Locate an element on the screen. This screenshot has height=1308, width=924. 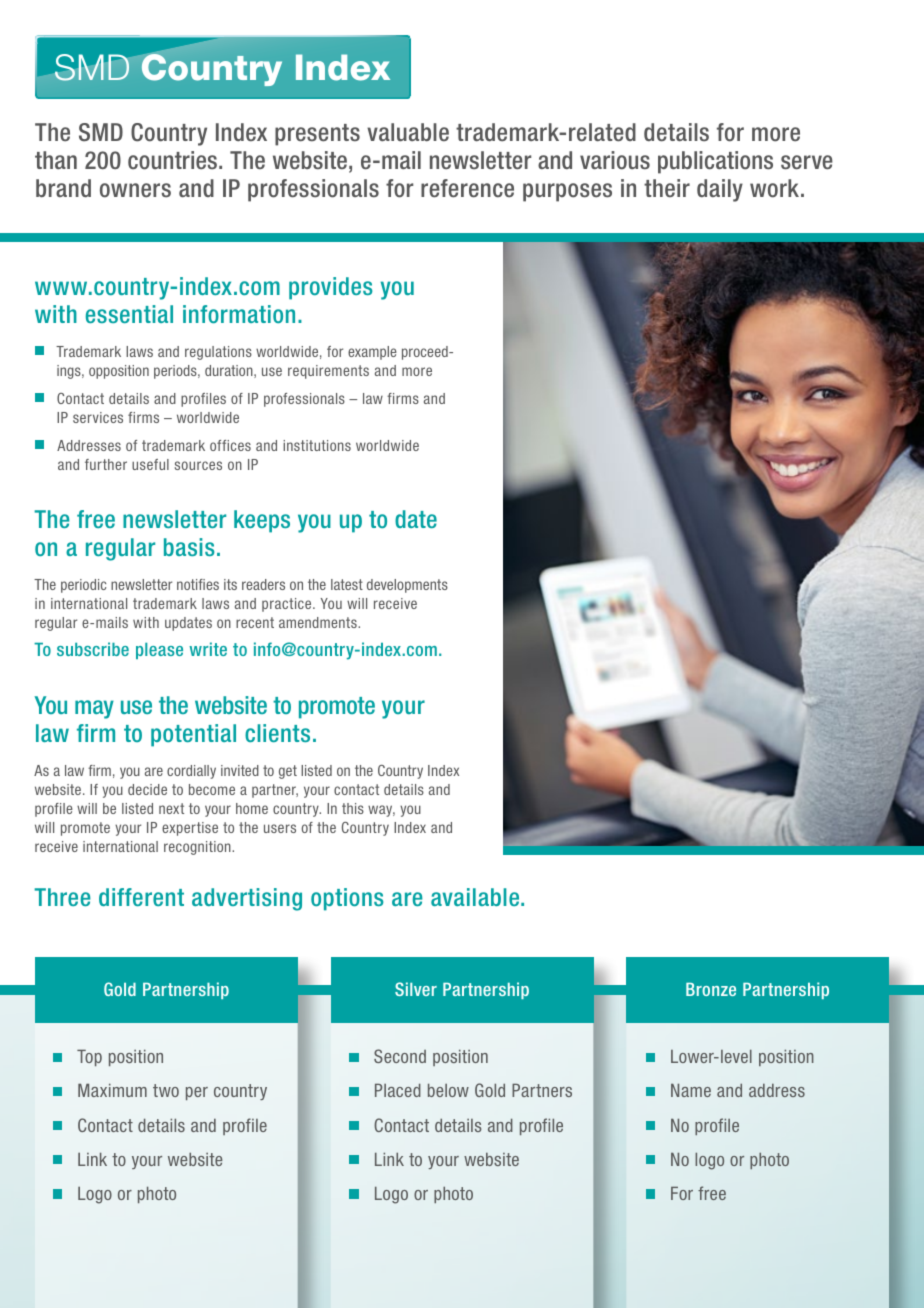
services is located at coordinates (98, 417).
